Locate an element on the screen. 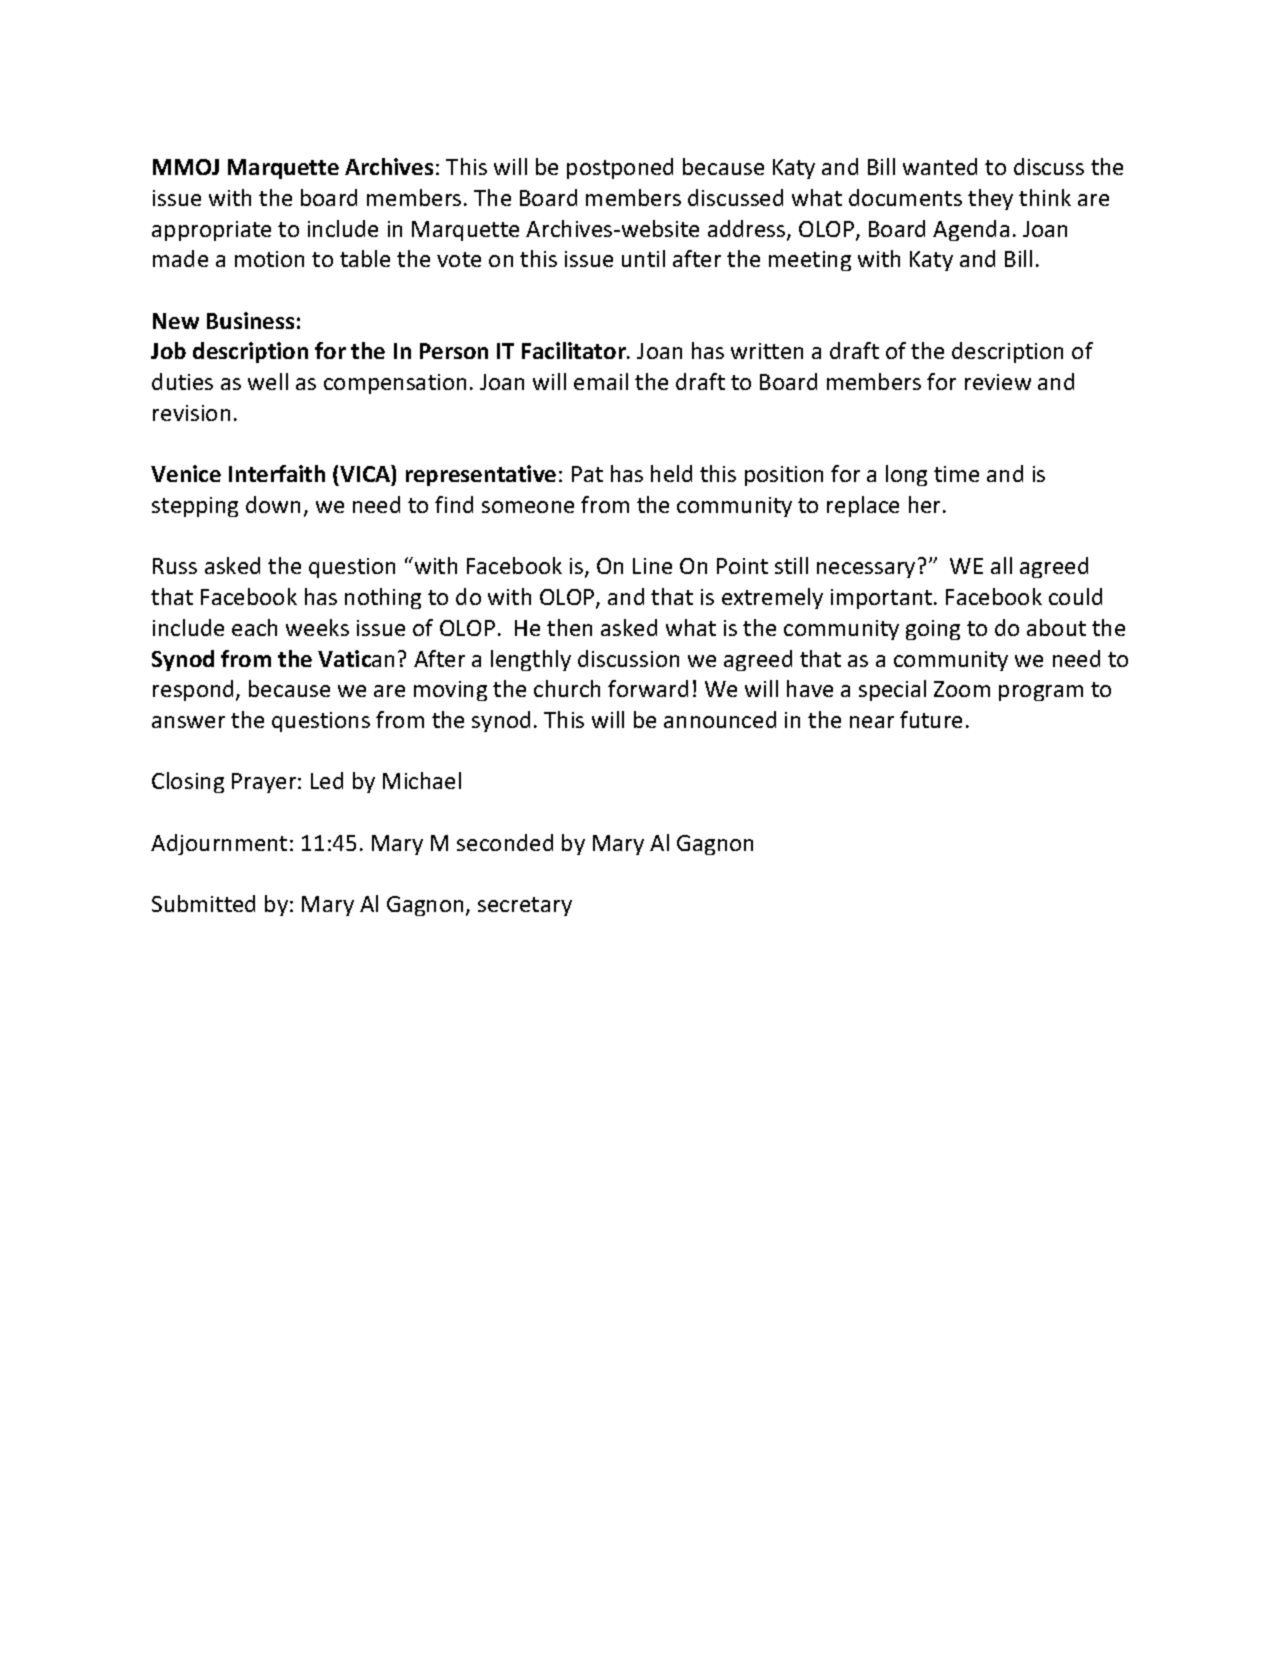 The image size is (1282, 1659). all is located at coordinates (1001, 565).
